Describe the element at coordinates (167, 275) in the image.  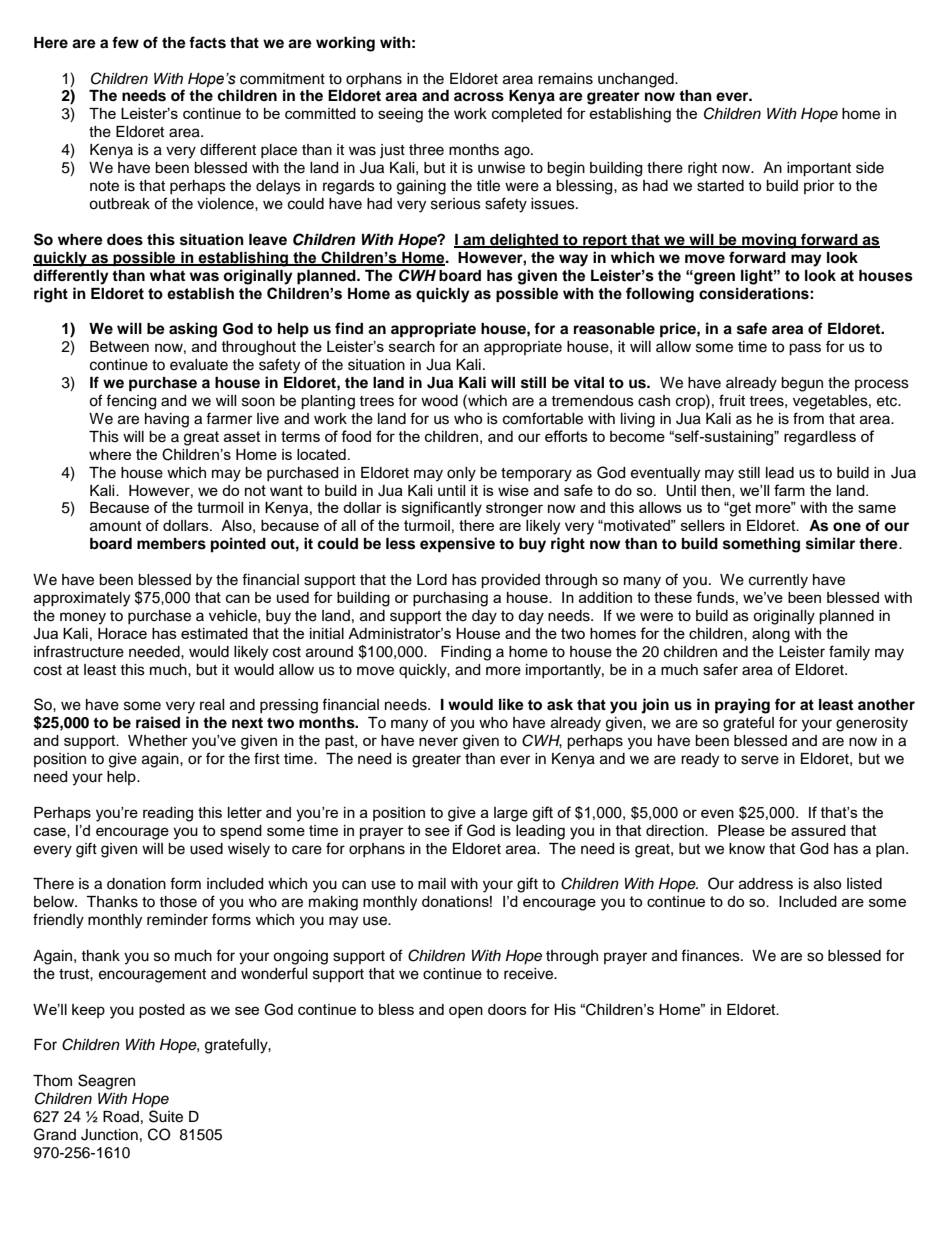
I see `what` at that location.
